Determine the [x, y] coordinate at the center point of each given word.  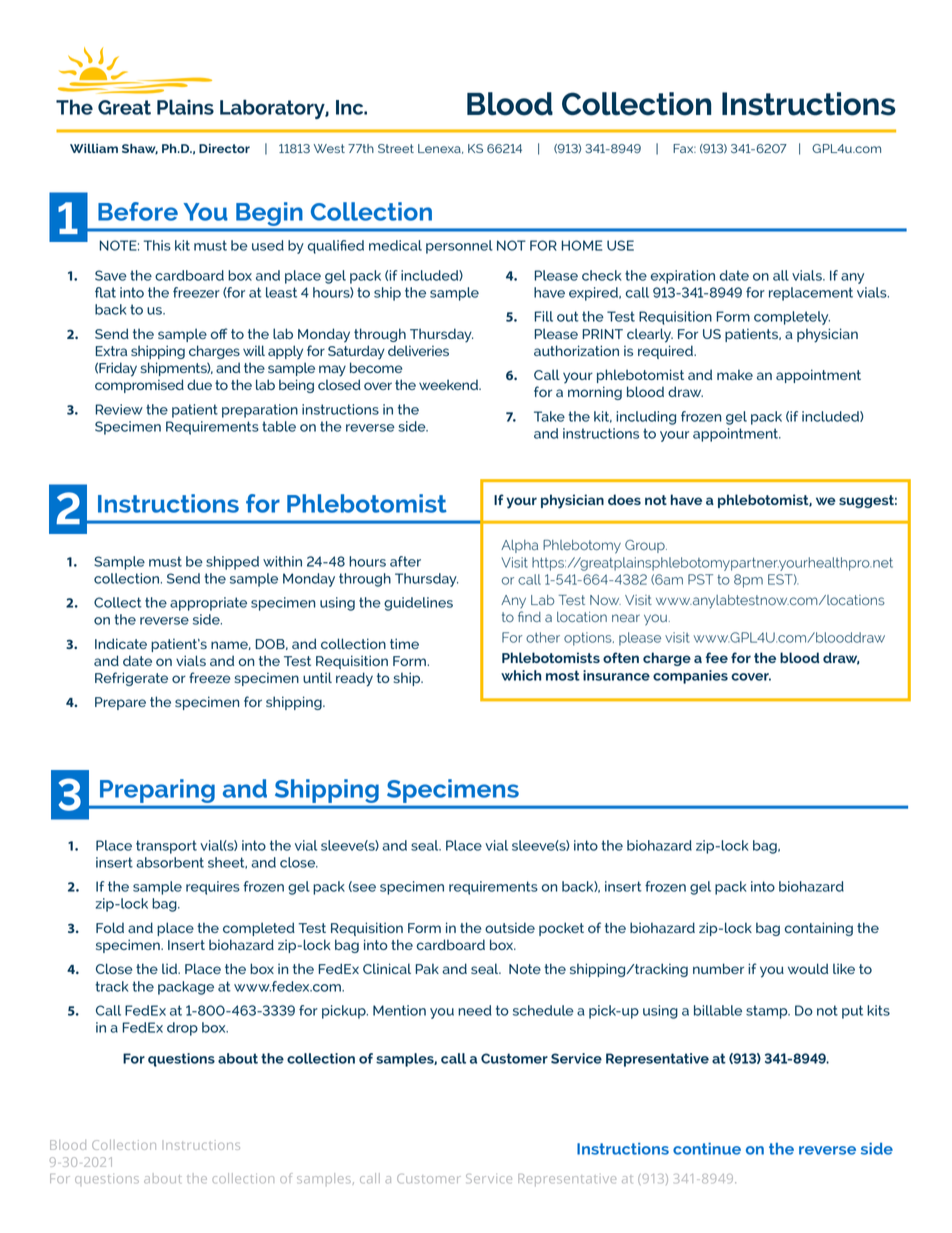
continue [707, 1149]
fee [717, 657]
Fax [684, 148]
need [475, 1010]
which [521, 675]
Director [224, 148]
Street [396, 148]
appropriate [208, 604]
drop [182, 1029]
